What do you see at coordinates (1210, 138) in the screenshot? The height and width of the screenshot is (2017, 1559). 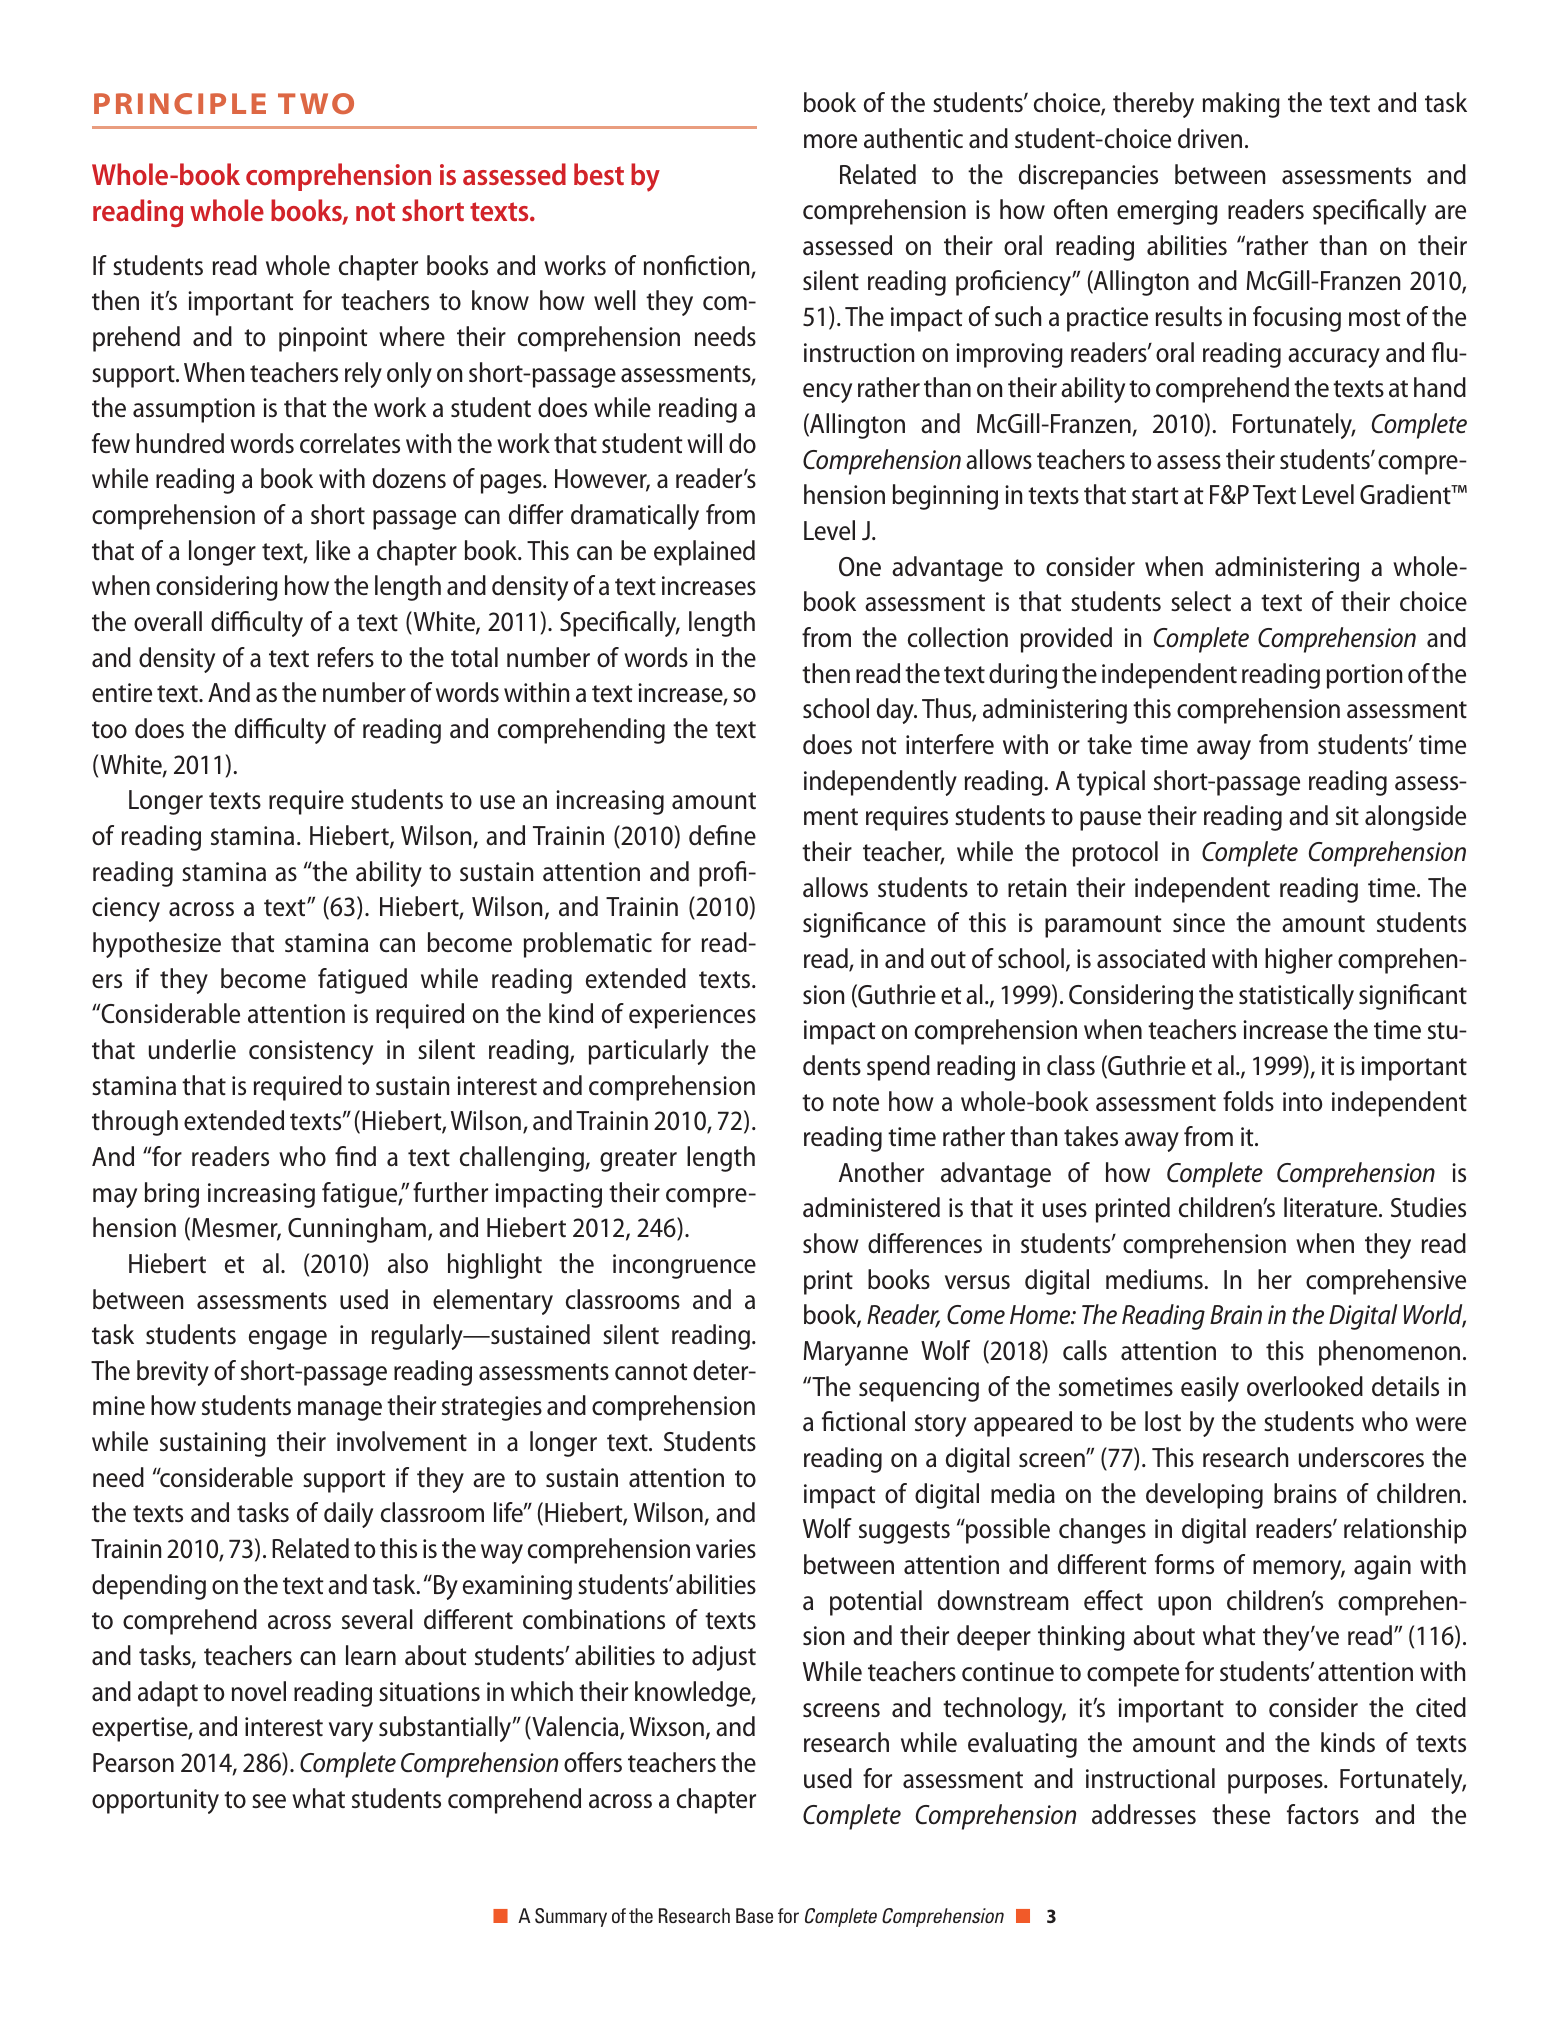 I see `driven` at bounding box center [1210, 138].
